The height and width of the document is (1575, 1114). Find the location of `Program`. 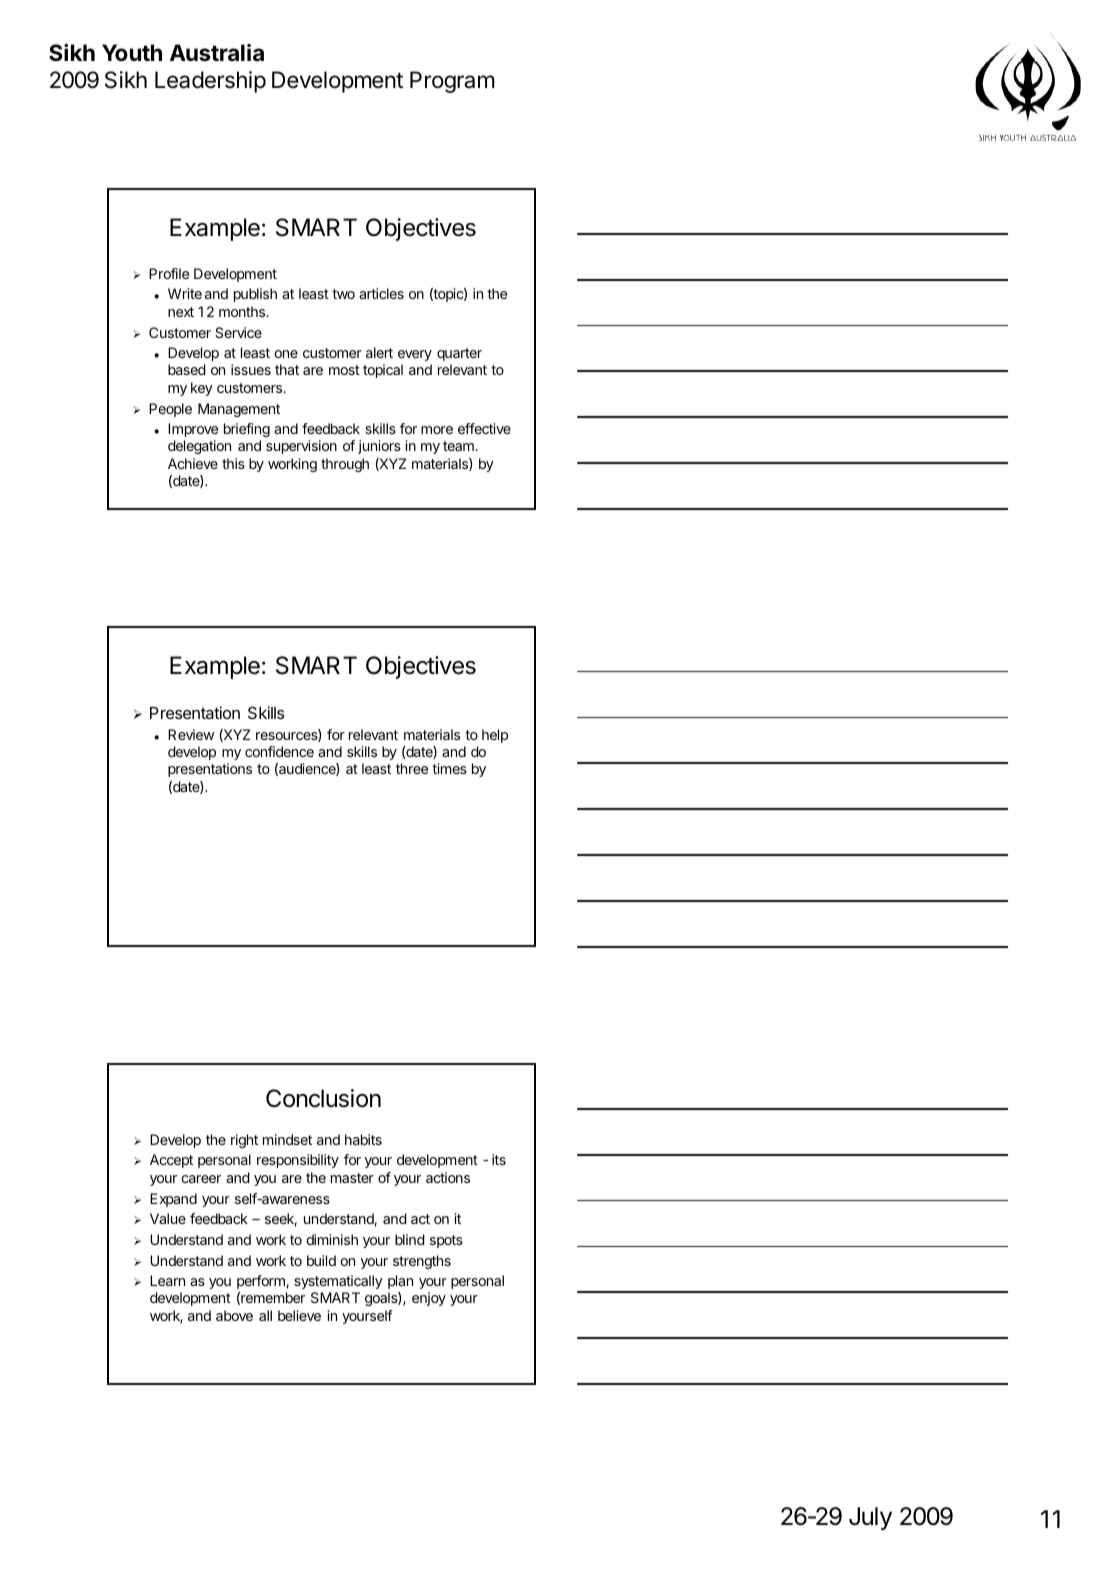

Program is located at coordinates (452, 82).
